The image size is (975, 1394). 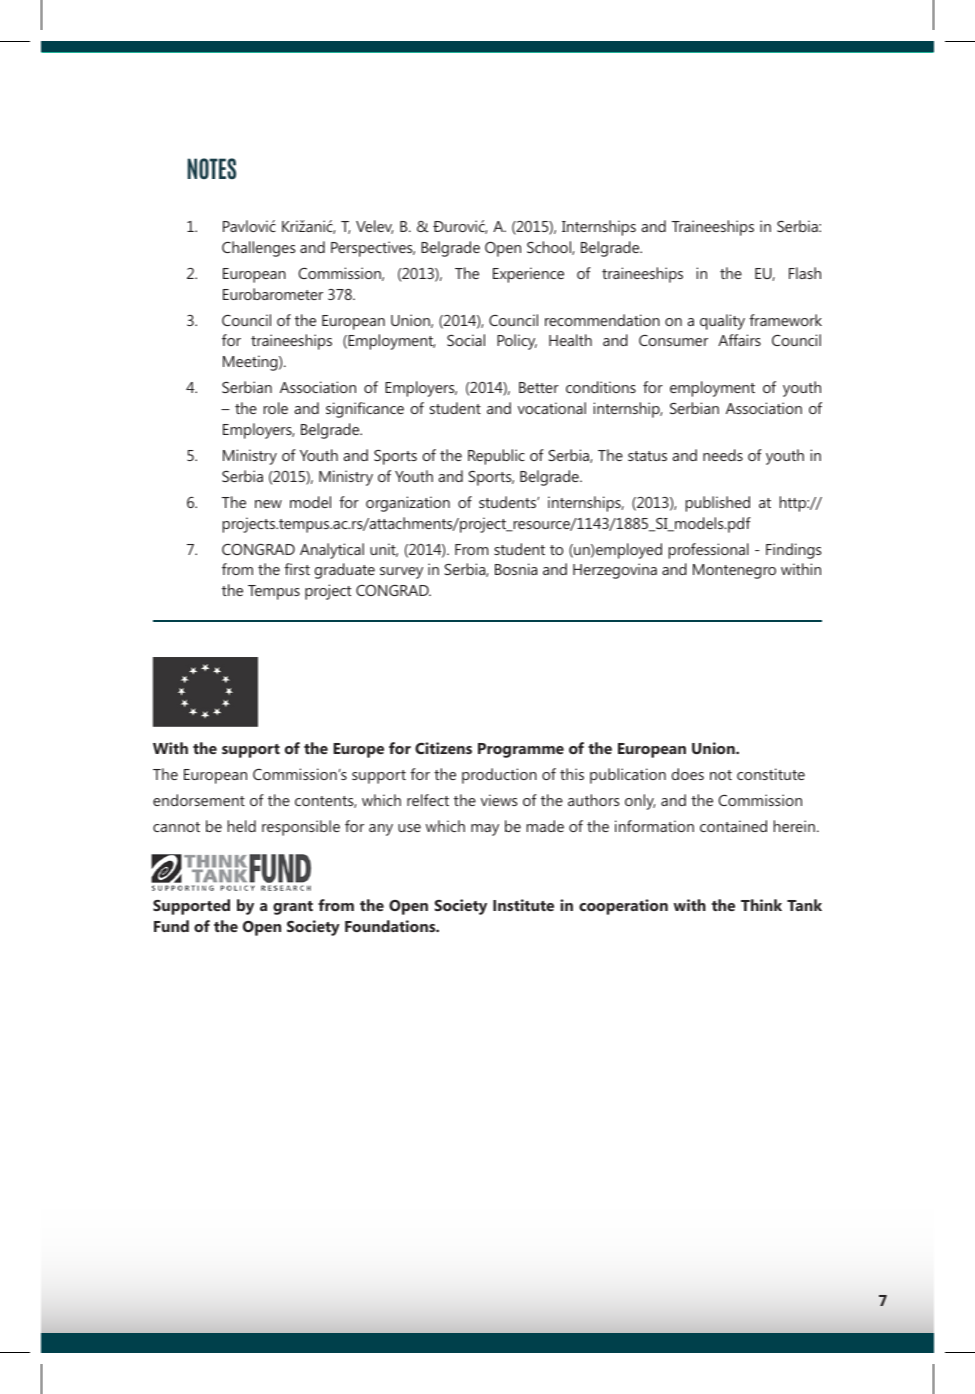 What do you see at coordinates (528, 275) in the page?
I see `Experience` at bounding box center [528, 275].
